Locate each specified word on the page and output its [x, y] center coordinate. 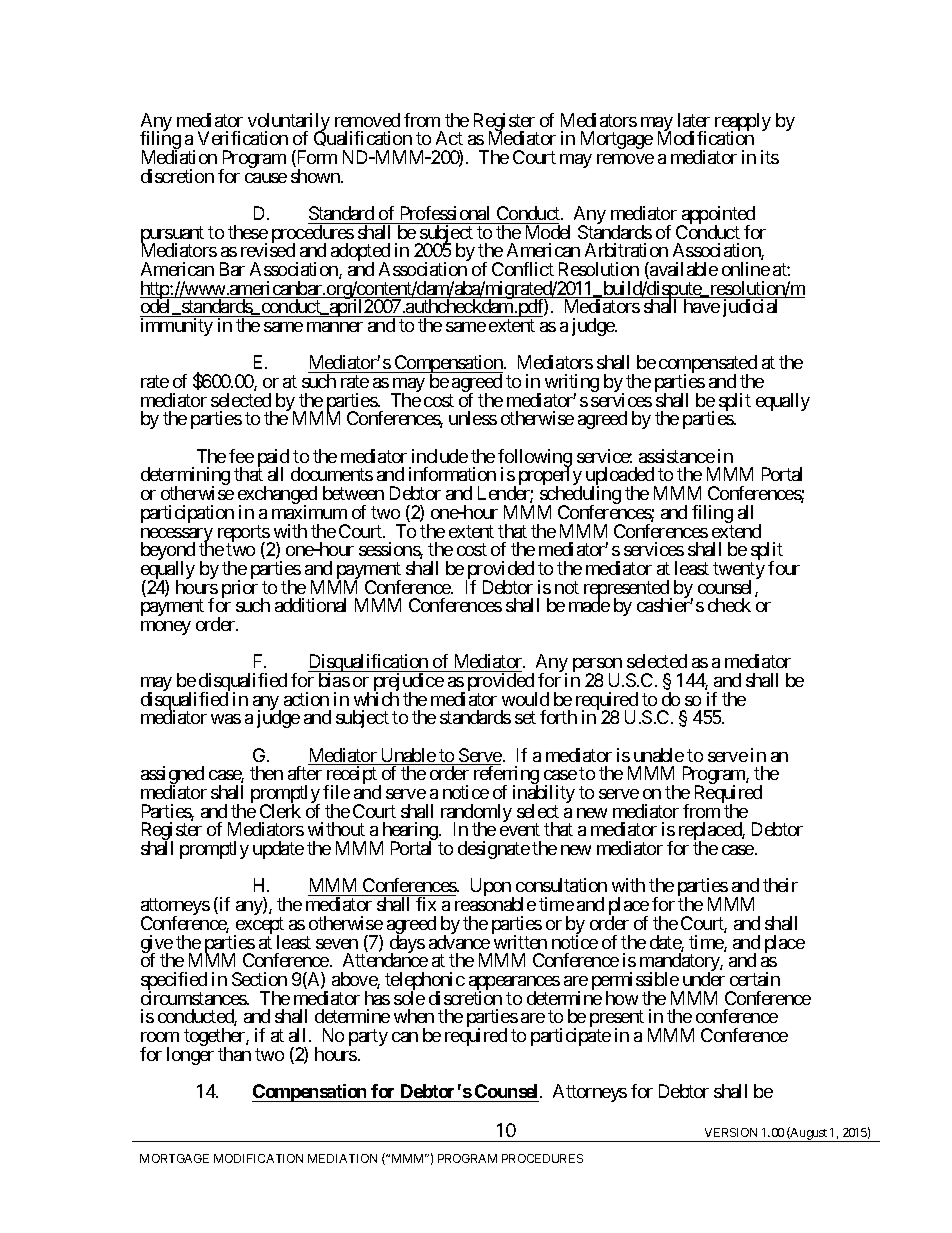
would [525, 699]
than [234, 1054]
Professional [445, 213]
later [694, 120]
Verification [243, 138]
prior [240, 589]
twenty [739, 572]
